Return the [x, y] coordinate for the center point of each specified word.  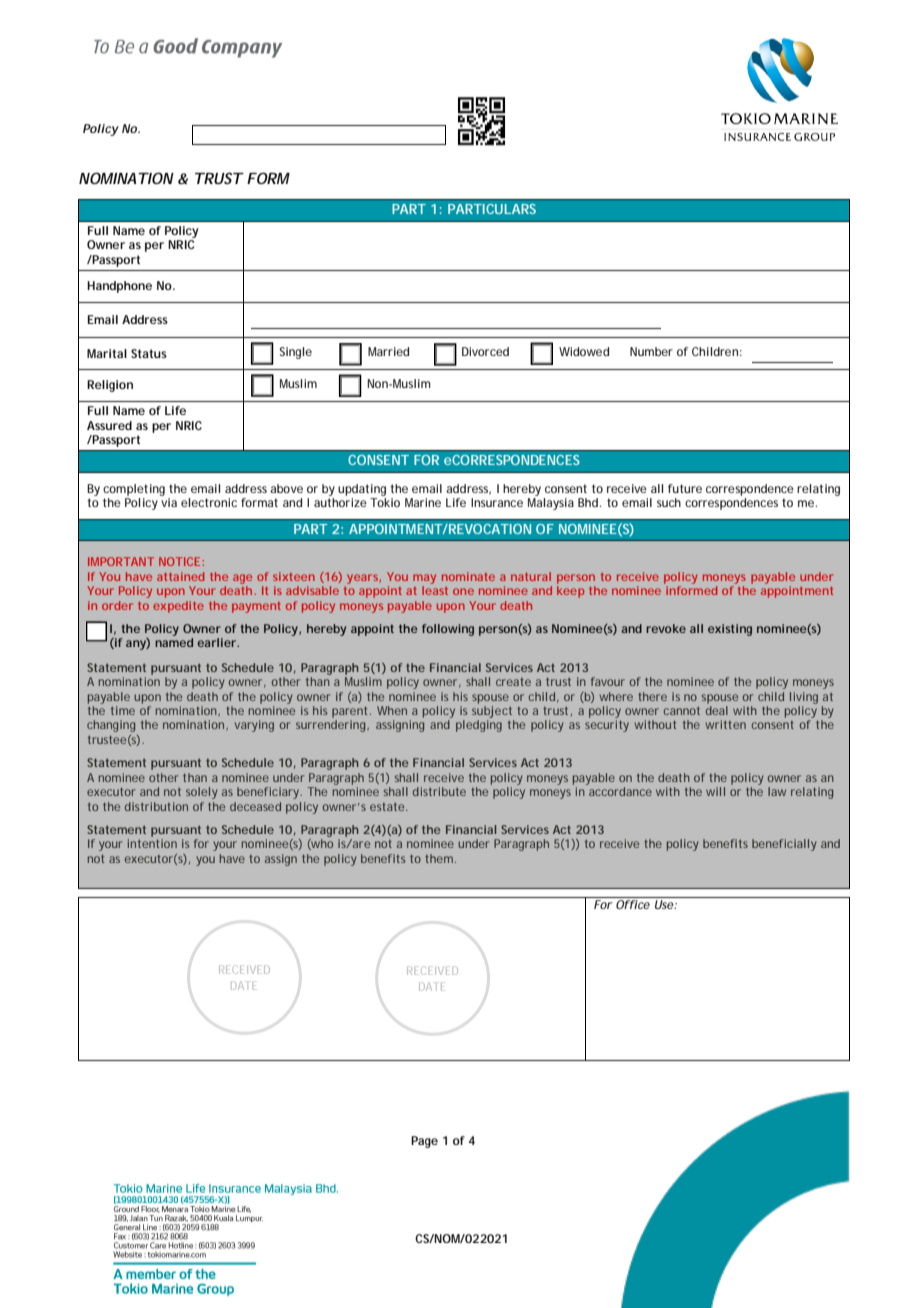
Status [149, 353]
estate [387, 807]
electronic [209, 502]
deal [717, 709]
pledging [479, 726]
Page [424, 1142]
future [685, 488]
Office [633, 904]
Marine [423, 502]
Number [651, 351]
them [439, 858]
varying [254, 726]
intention [152, 843]
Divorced [485, 351]
